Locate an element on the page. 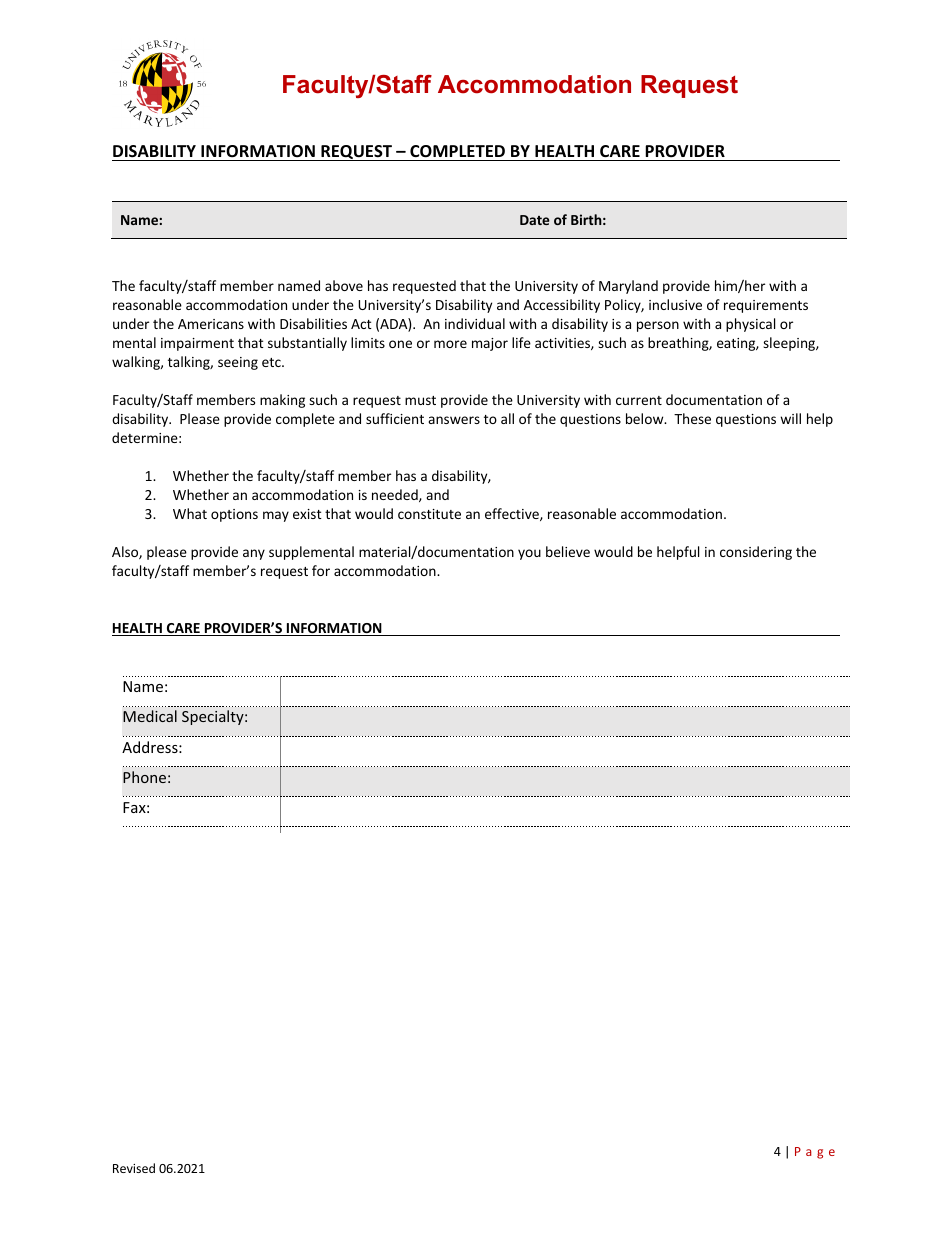 This document has width=952, height=1233. considering is located at coordinates (756, 553).
